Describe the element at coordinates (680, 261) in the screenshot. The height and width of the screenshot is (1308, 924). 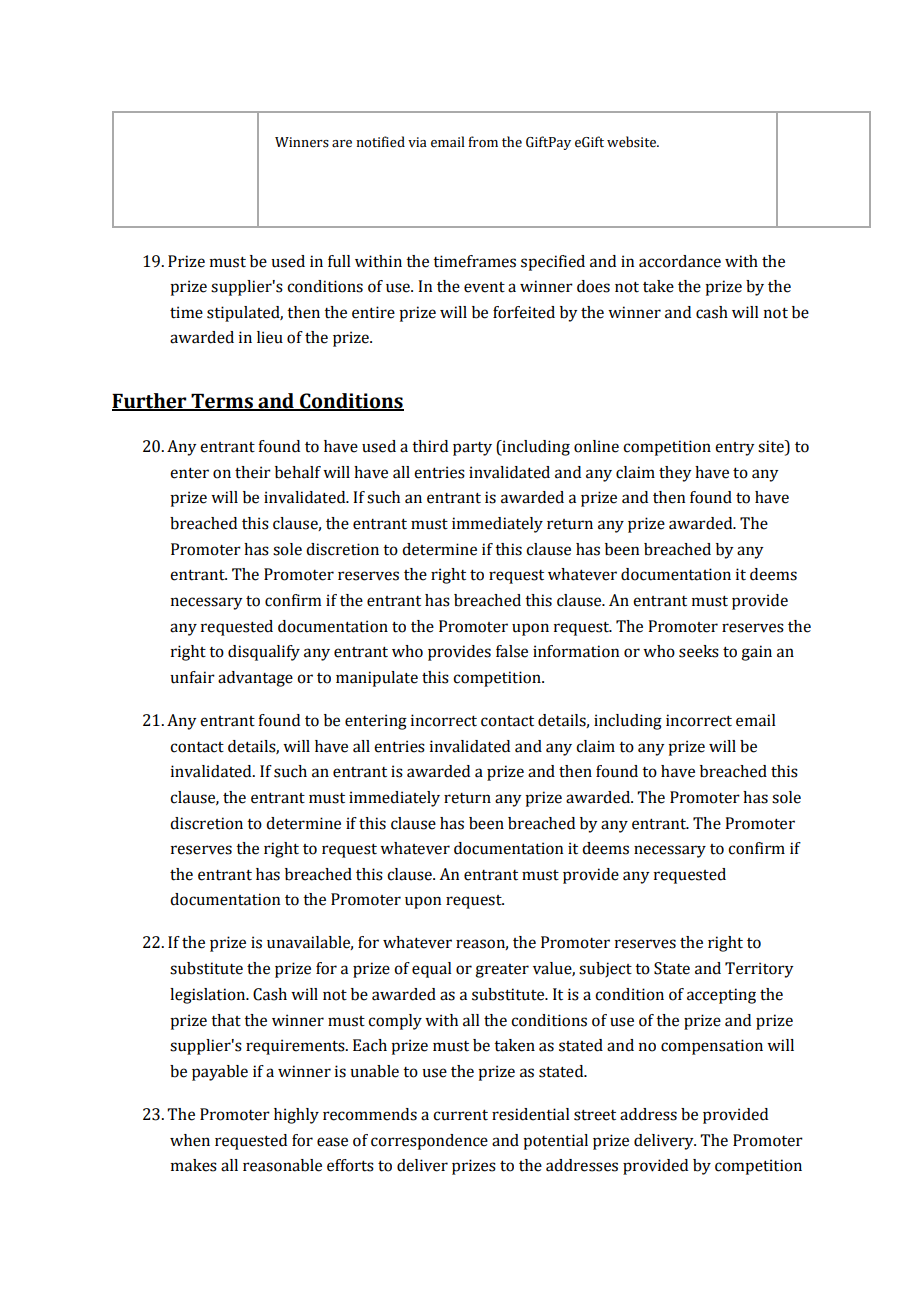
I see `accordance` at that location.
